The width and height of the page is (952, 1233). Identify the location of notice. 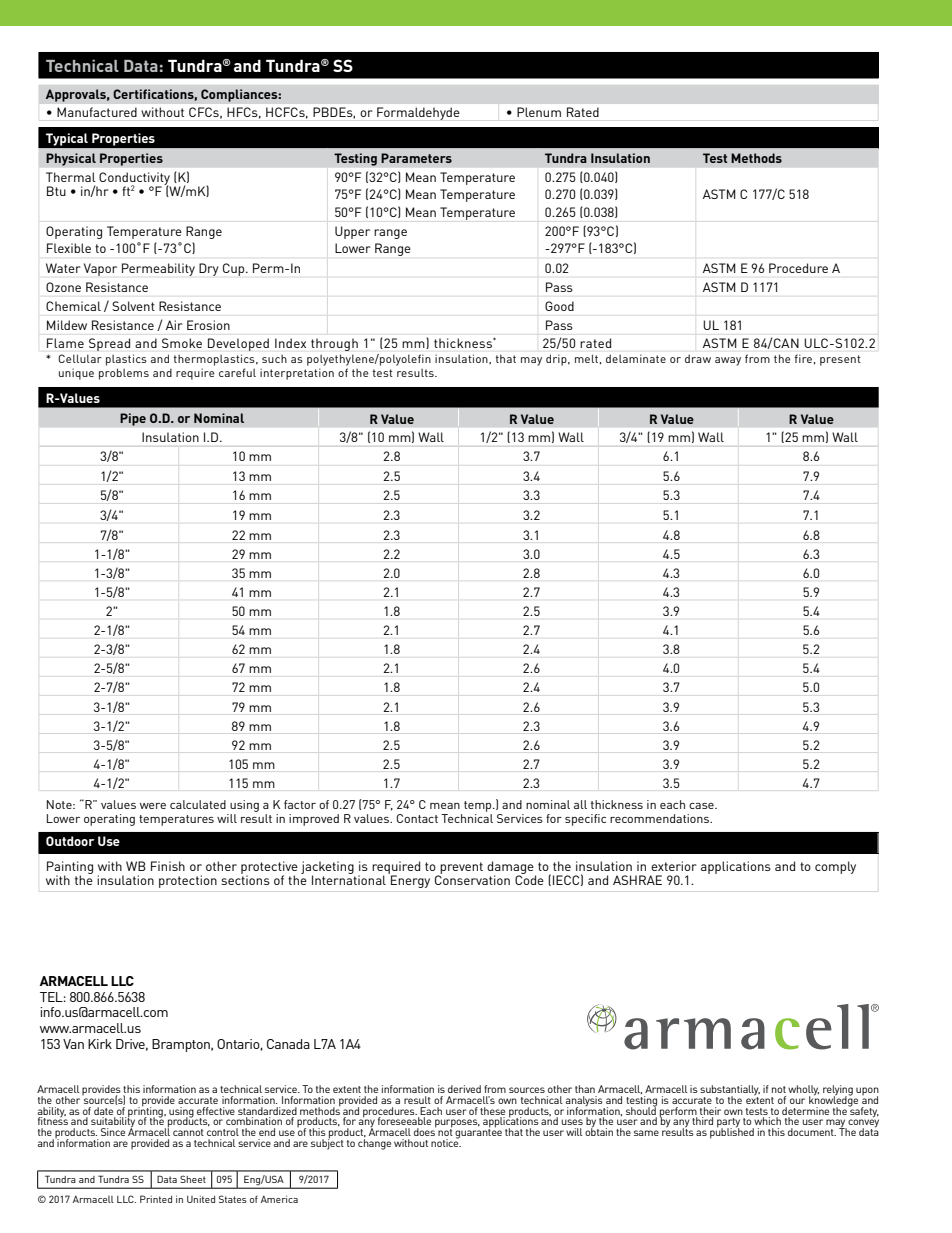
(446, 1142).
